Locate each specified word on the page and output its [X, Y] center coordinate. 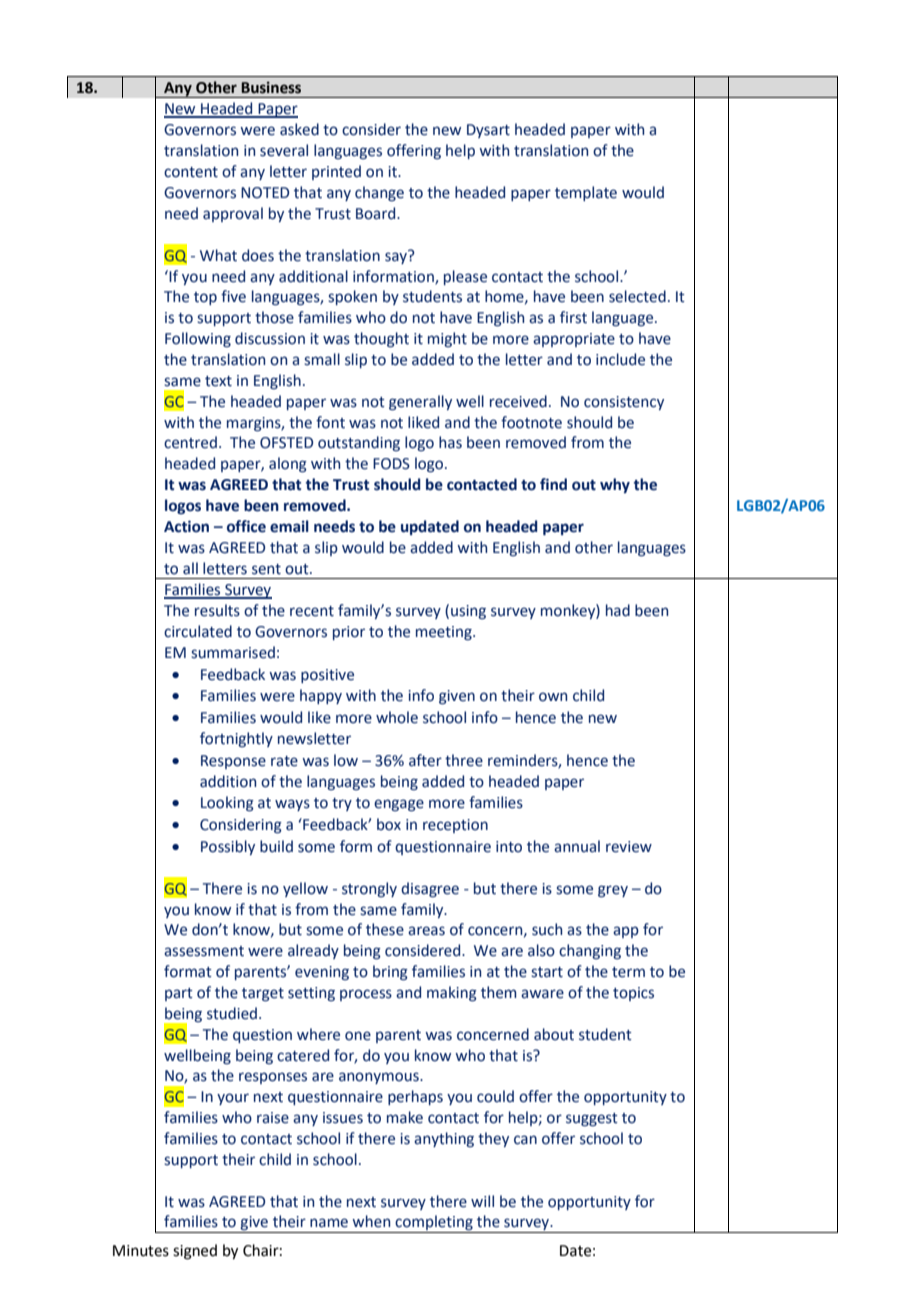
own [553, 697]
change [379, 193]
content [191, 172]
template [586, 193]
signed [195, 1252]
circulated [198, 631]
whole [397, 717]
